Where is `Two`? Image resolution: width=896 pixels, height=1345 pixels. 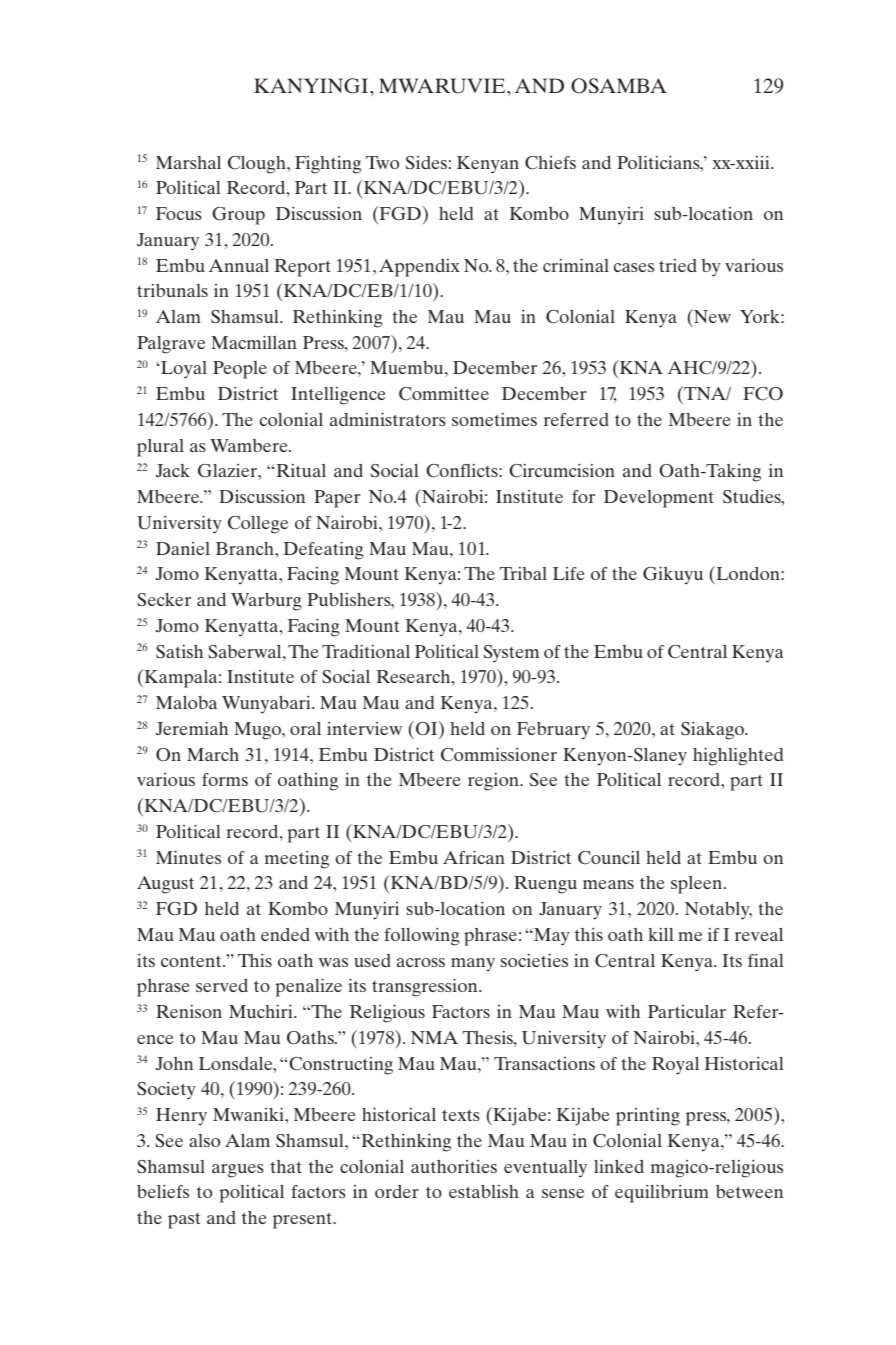 Two is located at coordinates (382, 162).
